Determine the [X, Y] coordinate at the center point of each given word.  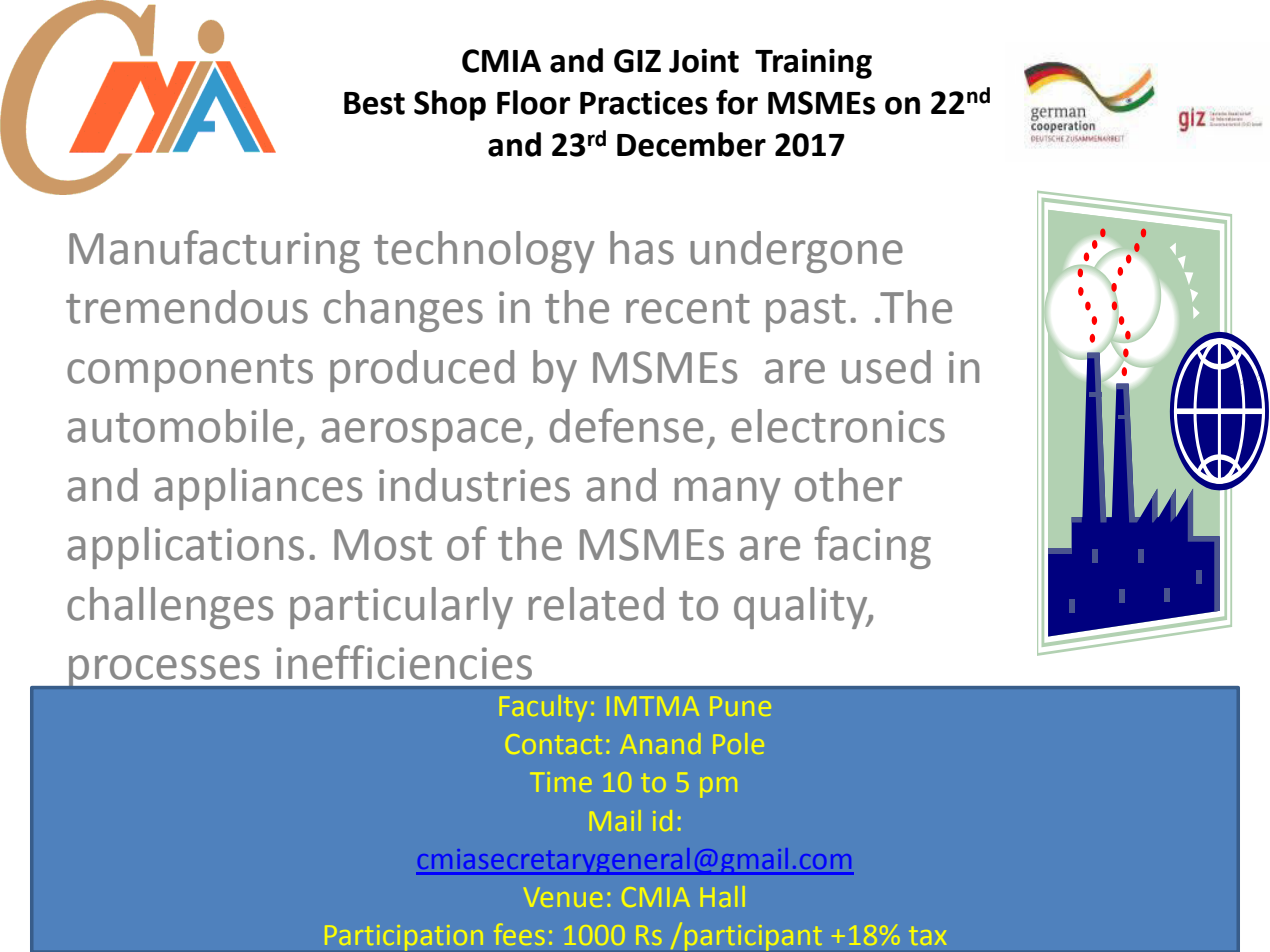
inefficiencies [404, 662]
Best [374, 103]
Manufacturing [214, 251]
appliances [258, 489]
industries [474, 485]
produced [422, 371]
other [848, 485]
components [190, 373]
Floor [533, 102]
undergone [796, 252]
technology [484, 252]
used [886, 367]
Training [813, 64]
